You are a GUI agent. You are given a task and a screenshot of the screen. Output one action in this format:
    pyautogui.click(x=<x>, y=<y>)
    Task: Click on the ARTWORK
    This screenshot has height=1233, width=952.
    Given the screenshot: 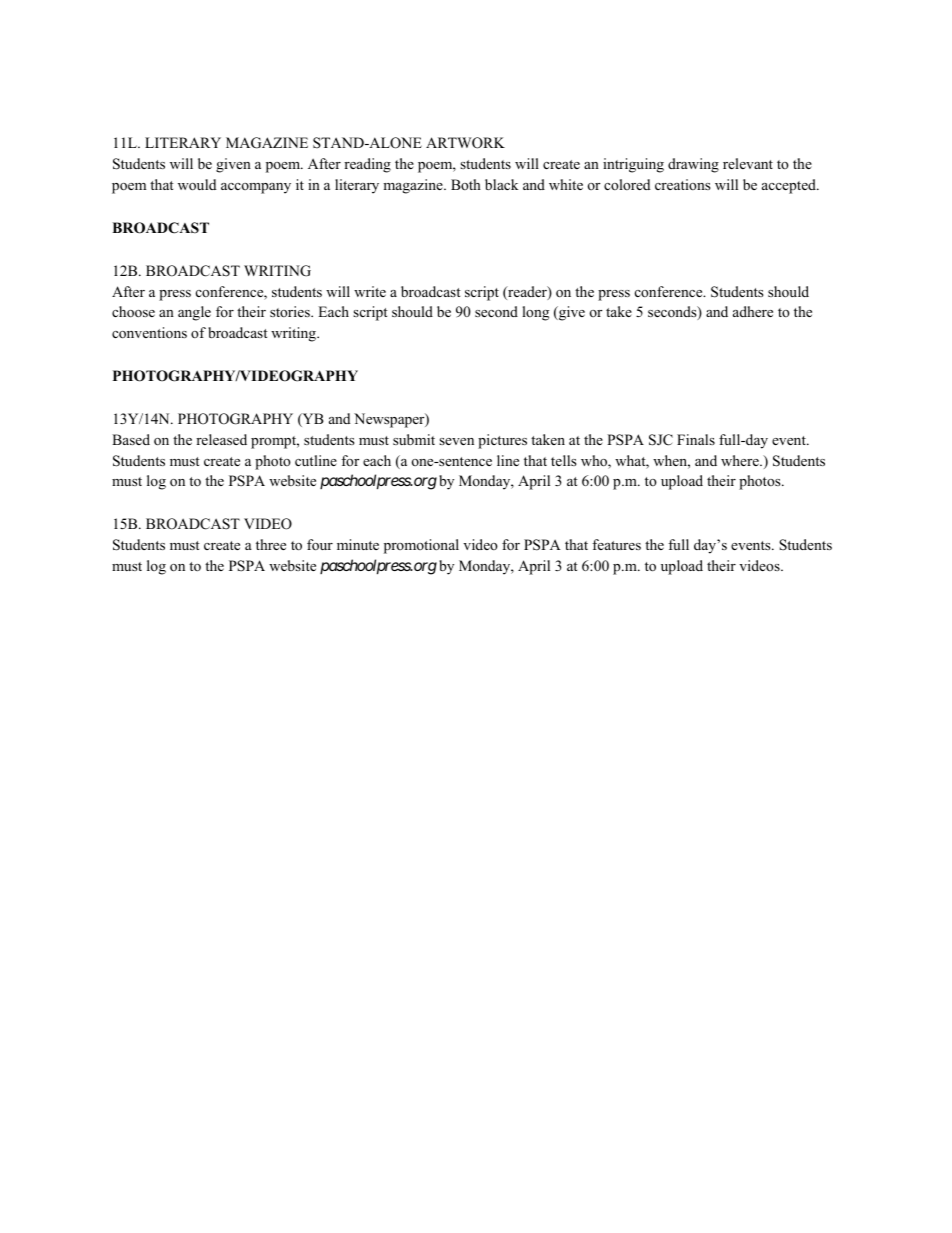 What is the action you would take?
    pyautogui.click(x=465, y=143)
